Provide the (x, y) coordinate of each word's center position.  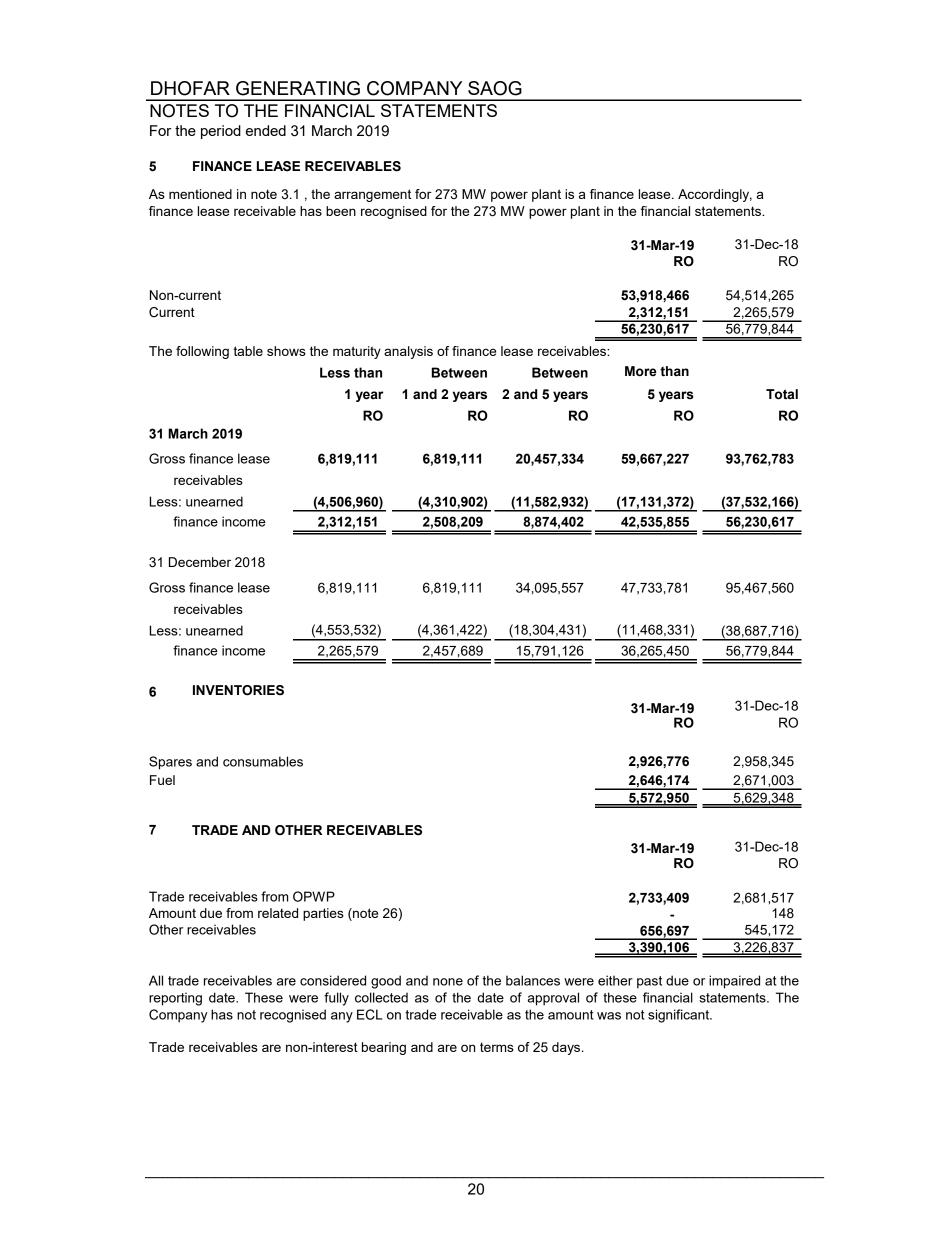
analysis (408, 352)
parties (323, 914)
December (200, 562)
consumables (263, 761)
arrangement (372, 195)
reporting (175, 999)
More (641, 371)
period (221, 132)
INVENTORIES (238, 690)
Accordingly (715, 195)
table (248, 351)
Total (782, 394)
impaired (734, 982)
